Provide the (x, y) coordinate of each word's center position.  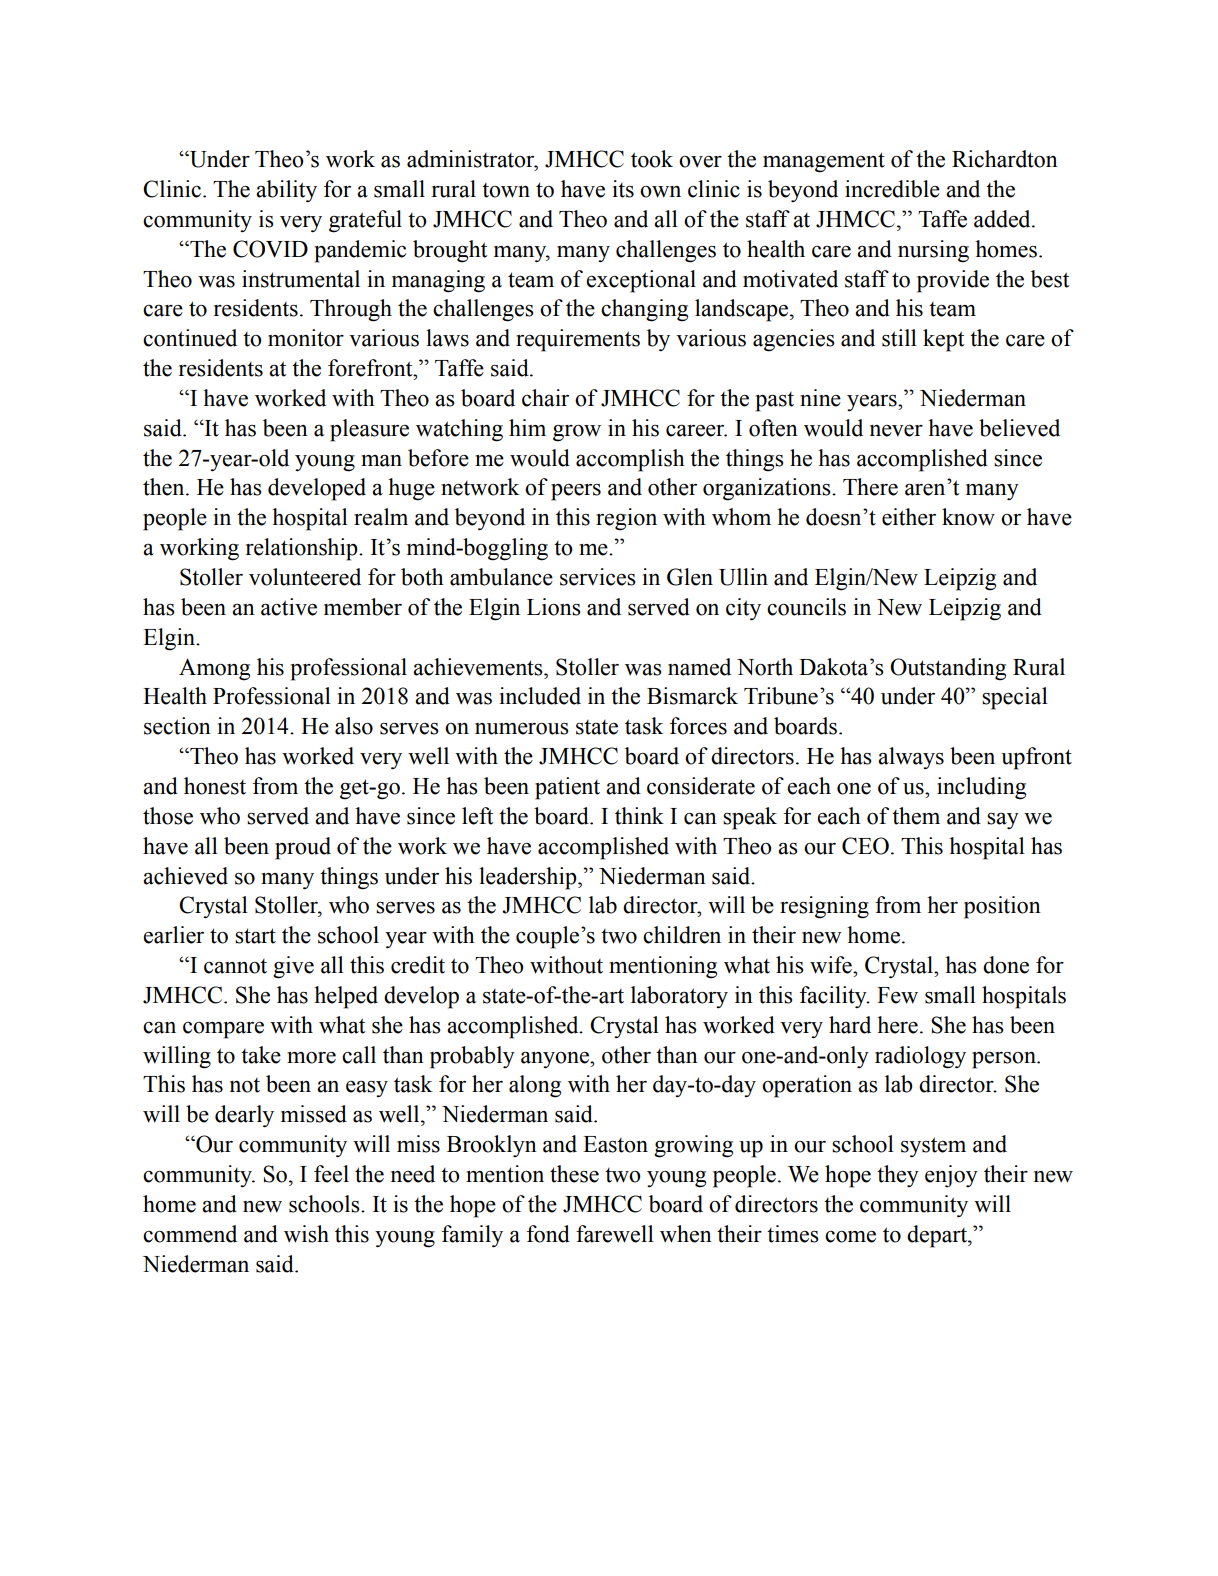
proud (303, 848)
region (626, 519)
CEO (865, 846)
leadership (529, 878)
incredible (892, 189)
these (574, 1174)
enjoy (951, 1176)
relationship (303, 549)
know (968, 517)
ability (286, 191)
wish (306, 1234)
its (623, 189)
